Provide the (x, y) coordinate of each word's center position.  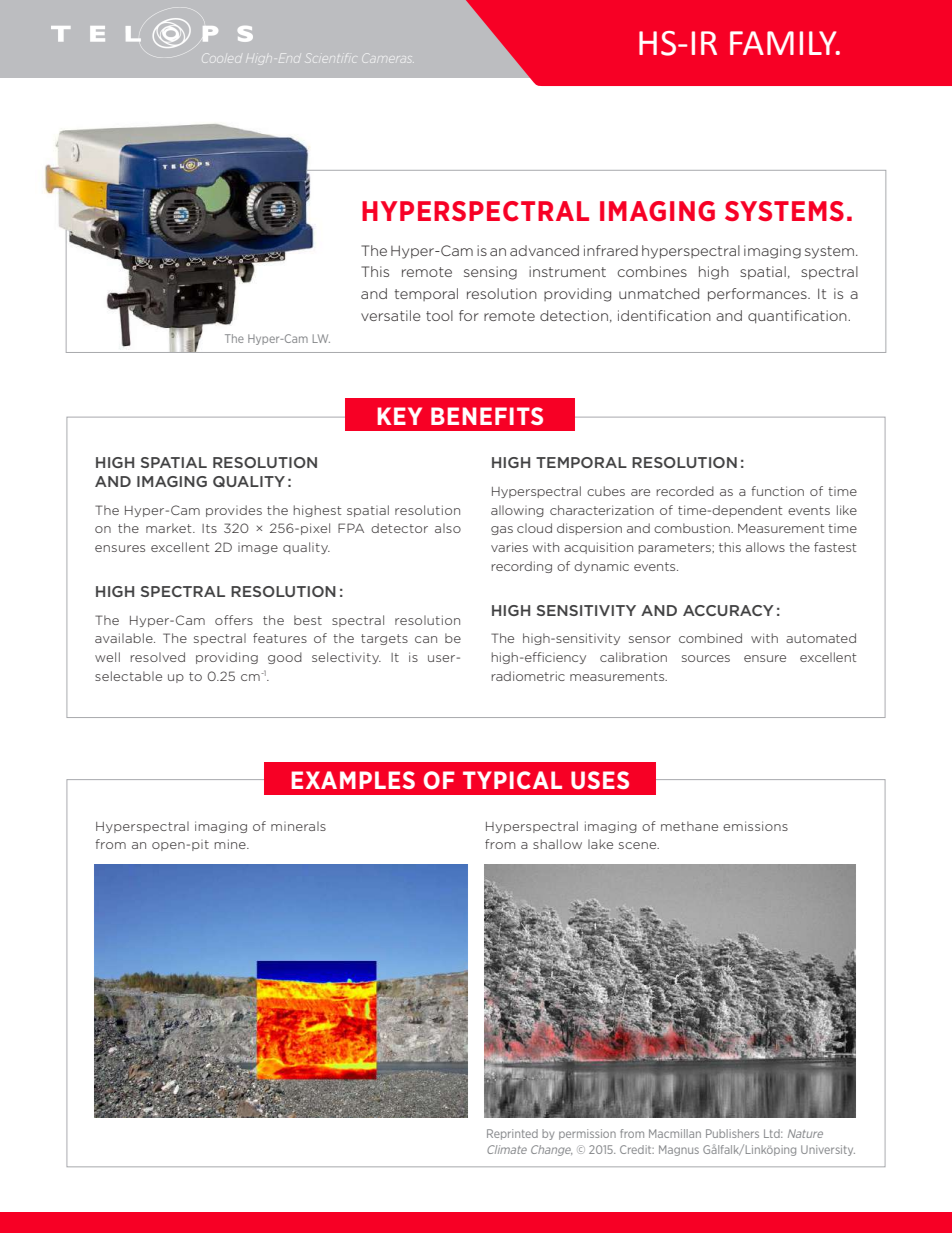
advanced (544, 250)
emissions (755, 826)
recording (521, 567)
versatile (391, 315)
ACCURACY (728, 610)
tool (439, 315)
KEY (399, 416)
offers (234, 620)
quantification (798, 317)
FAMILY (784, 43)
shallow (557, 844)
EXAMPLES (353, 780)
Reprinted (512, 1134)
